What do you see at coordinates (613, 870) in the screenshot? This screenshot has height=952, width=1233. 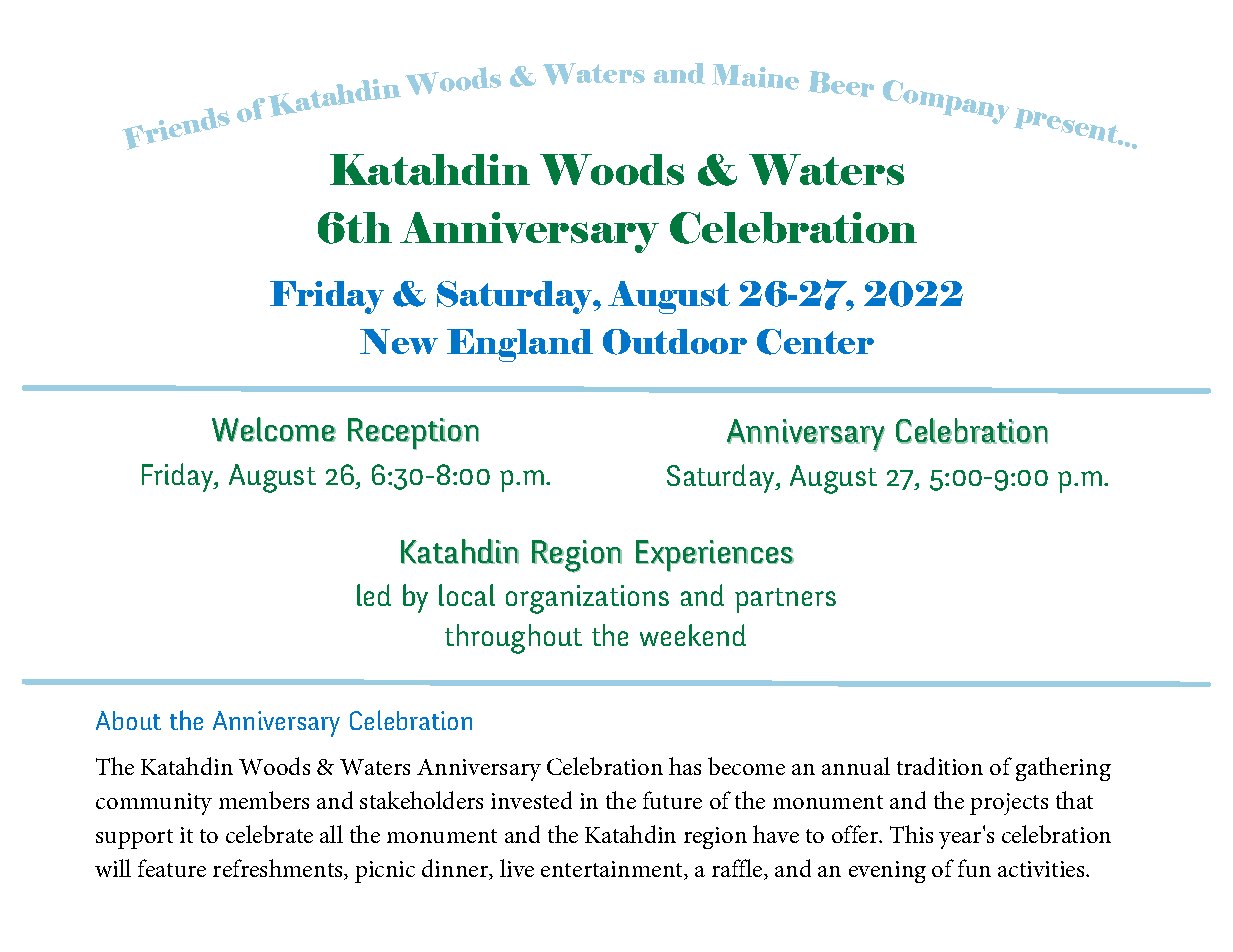 I see `entertainment` at bounding box center [613, 870].
